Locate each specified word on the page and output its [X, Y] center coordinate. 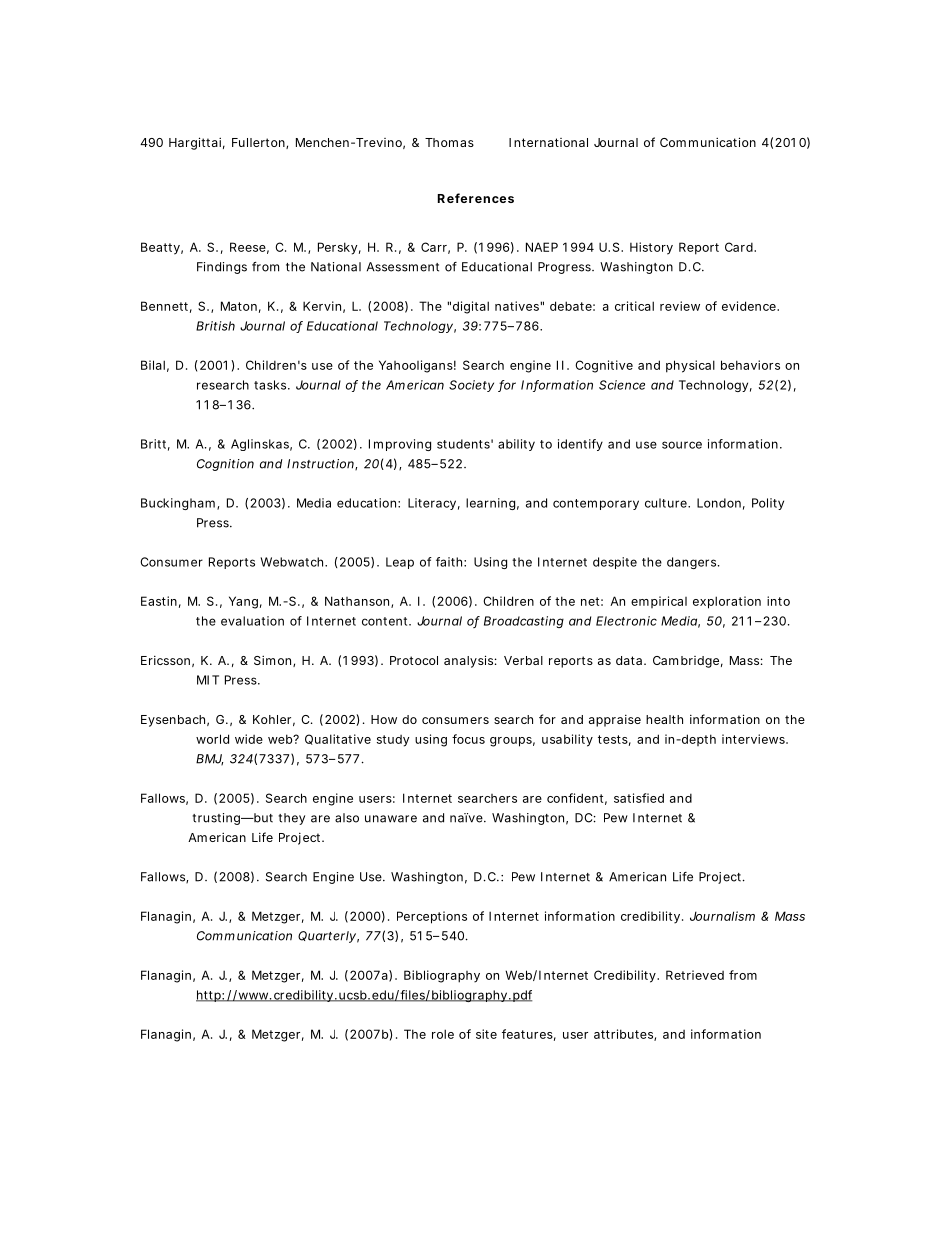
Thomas [449, 142]
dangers [693, 563]
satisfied [639, 798]
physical [690, 366]
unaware [391, 819]
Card [740, 247]
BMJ [209, 759]
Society [471, 386]
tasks [272, 385]
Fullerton [260, 143]
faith [451, 562]
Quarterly [328, 937]
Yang [245, 602]
